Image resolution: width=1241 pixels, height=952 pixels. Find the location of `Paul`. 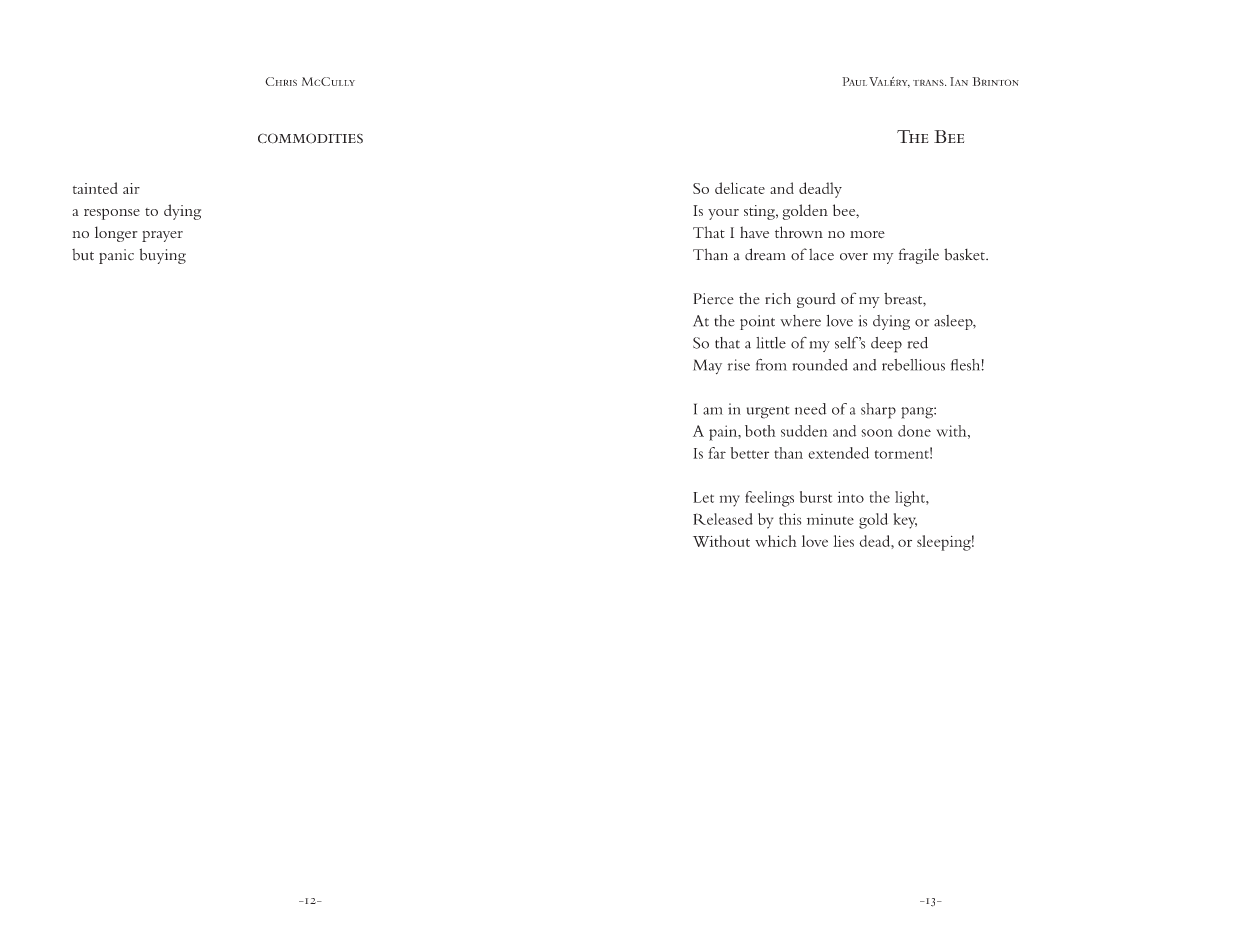

Paul is located at coordinates (854, 81).
